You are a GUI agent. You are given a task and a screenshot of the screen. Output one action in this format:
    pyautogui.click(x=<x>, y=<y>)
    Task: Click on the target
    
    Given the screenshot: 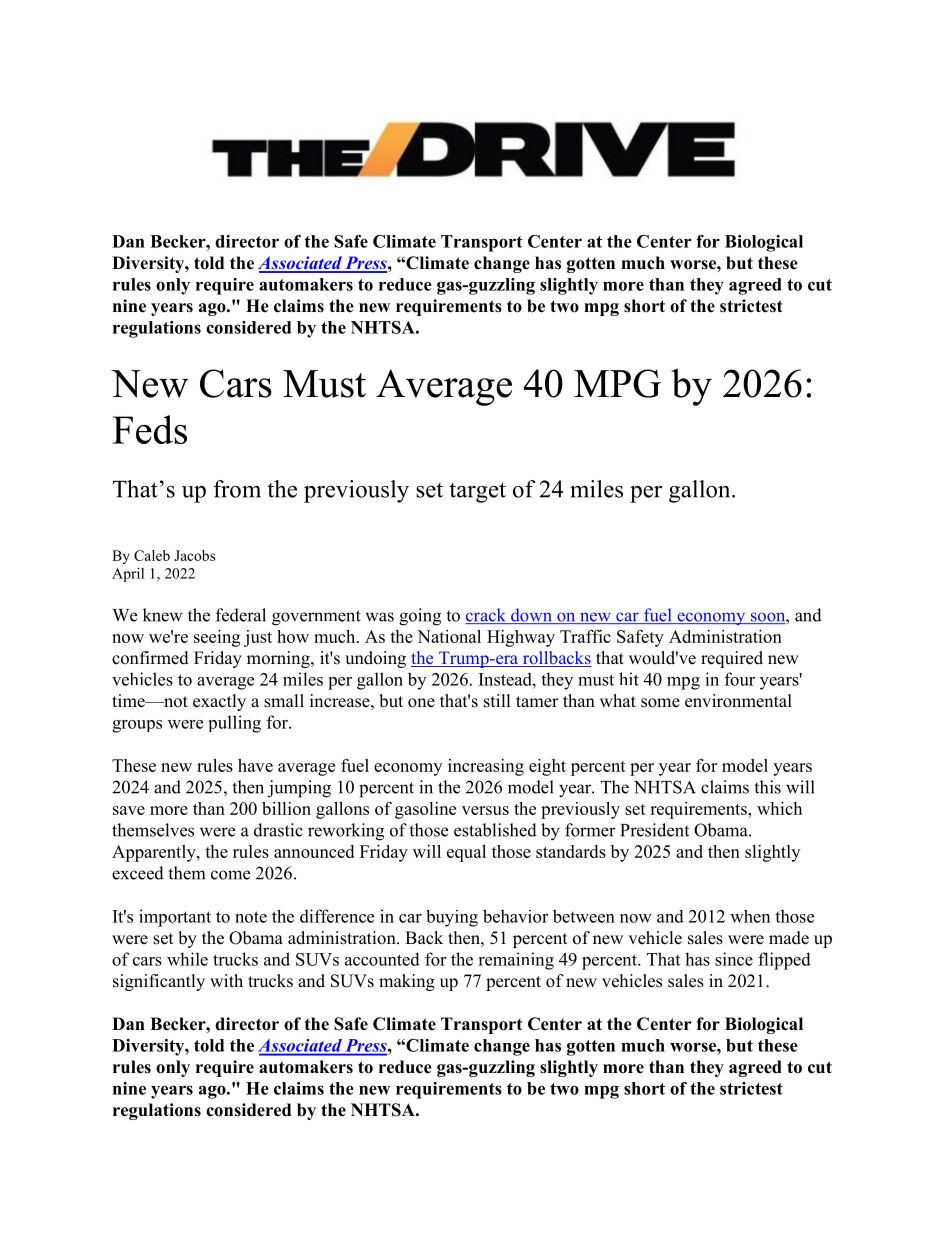 What is the action you would take?
    pyautogui.click(x=477, y=492)
